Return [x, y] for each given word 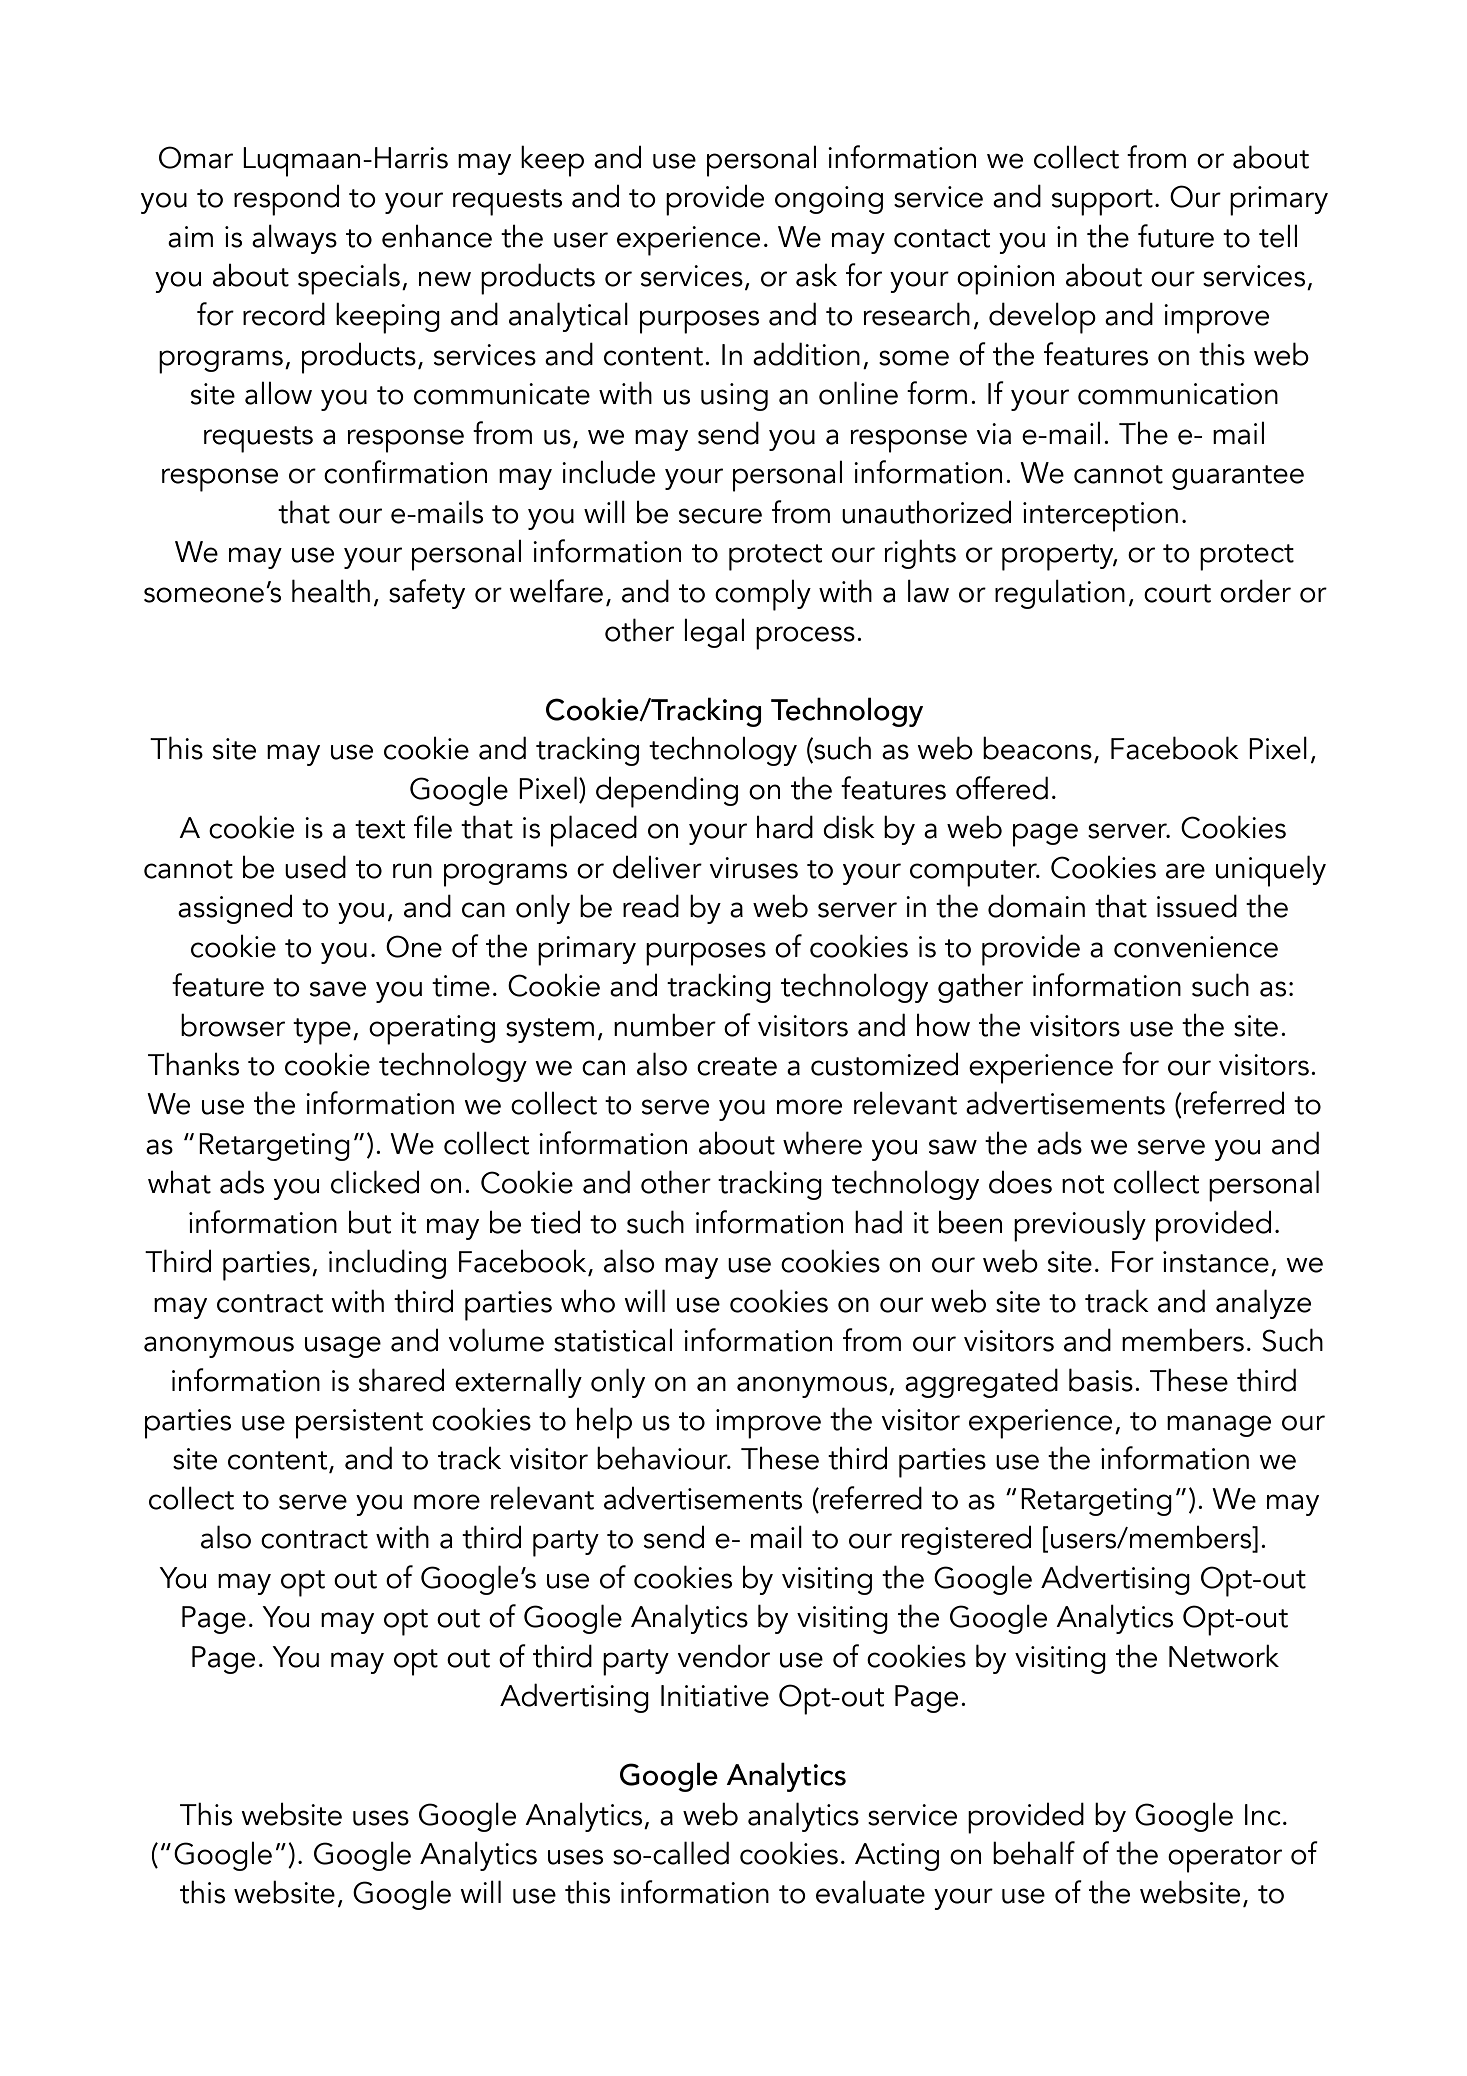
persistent [359, 1424]
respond [286, 200]
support [1102, 202]
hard [785, 827]
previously [1080, 1226]
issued [1197, 906]
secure [720, 516]
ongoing [829, 200]
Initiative [715, 1696]
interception [1100, 517]
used [315, 867]
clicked [375, 1182]
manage [1219, 1426]
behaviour [663, 1458]
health [331, 591]
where [822, 1143]
